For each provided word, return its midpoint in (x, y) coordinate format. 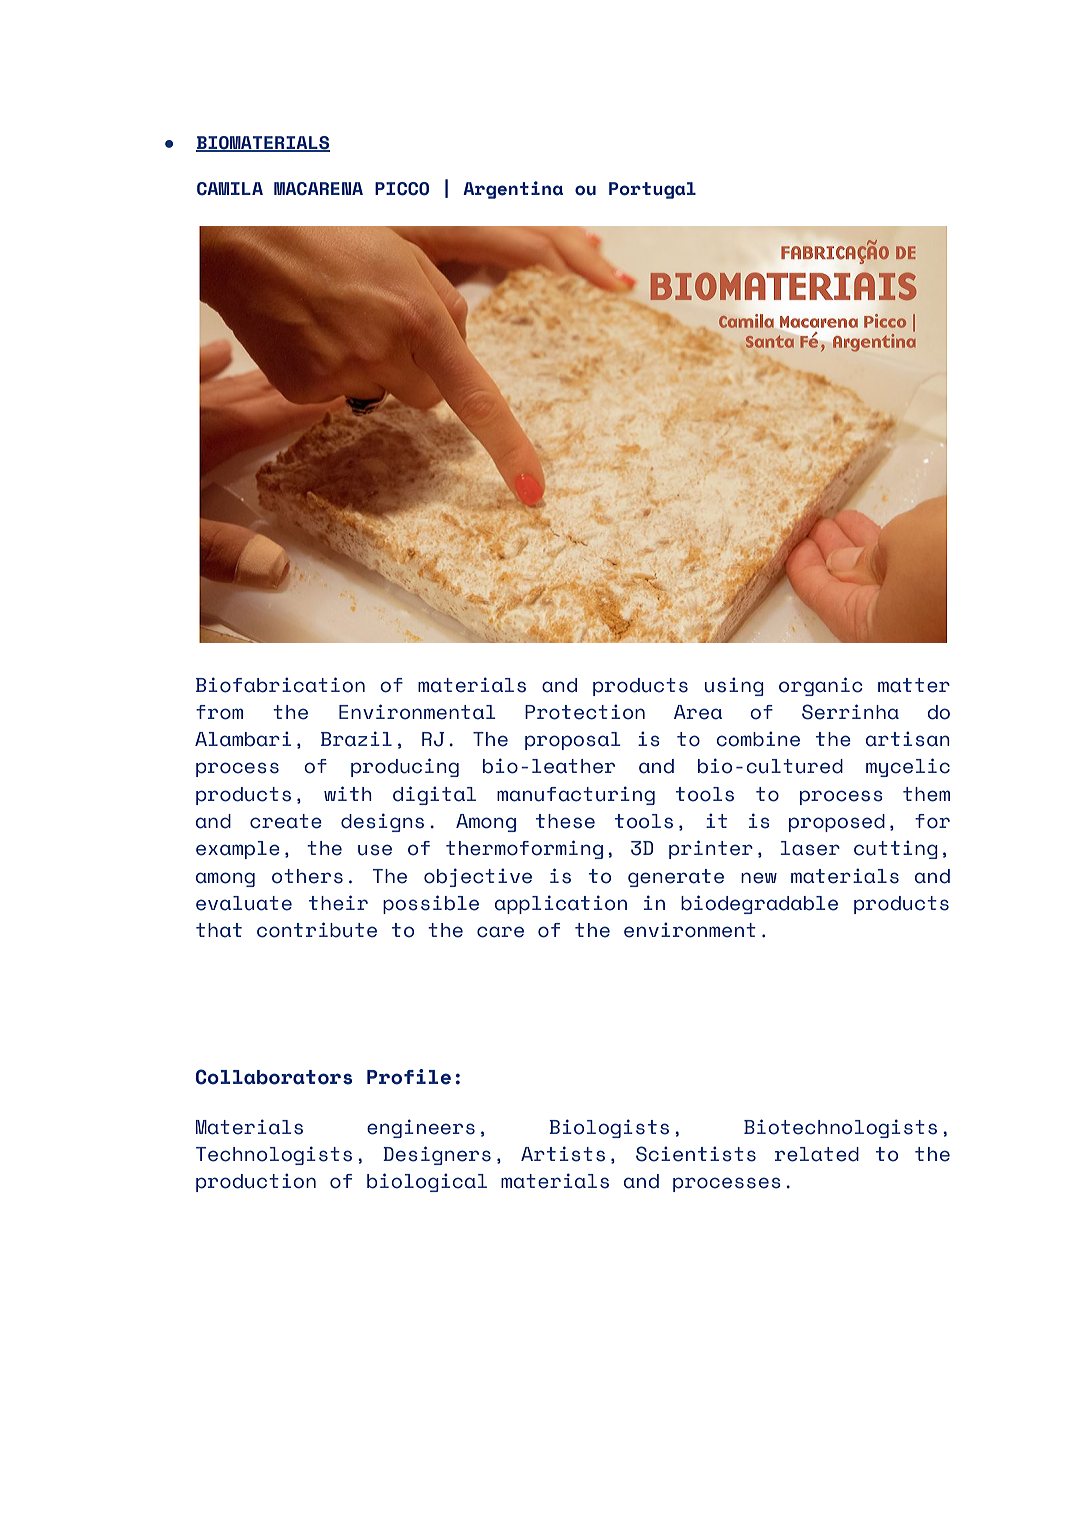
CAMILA (230, 189)
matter (914, 685)
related (817, 1154)
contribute (317, 930)
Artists (563, 1154)
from (219, 712)
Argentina (513, 190)
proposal (573, 741)
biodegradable (759, 904)
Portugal (652, 190)
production (256, 1182)
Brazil (356, 739)
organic (820, 686)
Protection (585, 712)
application (561, 904)
